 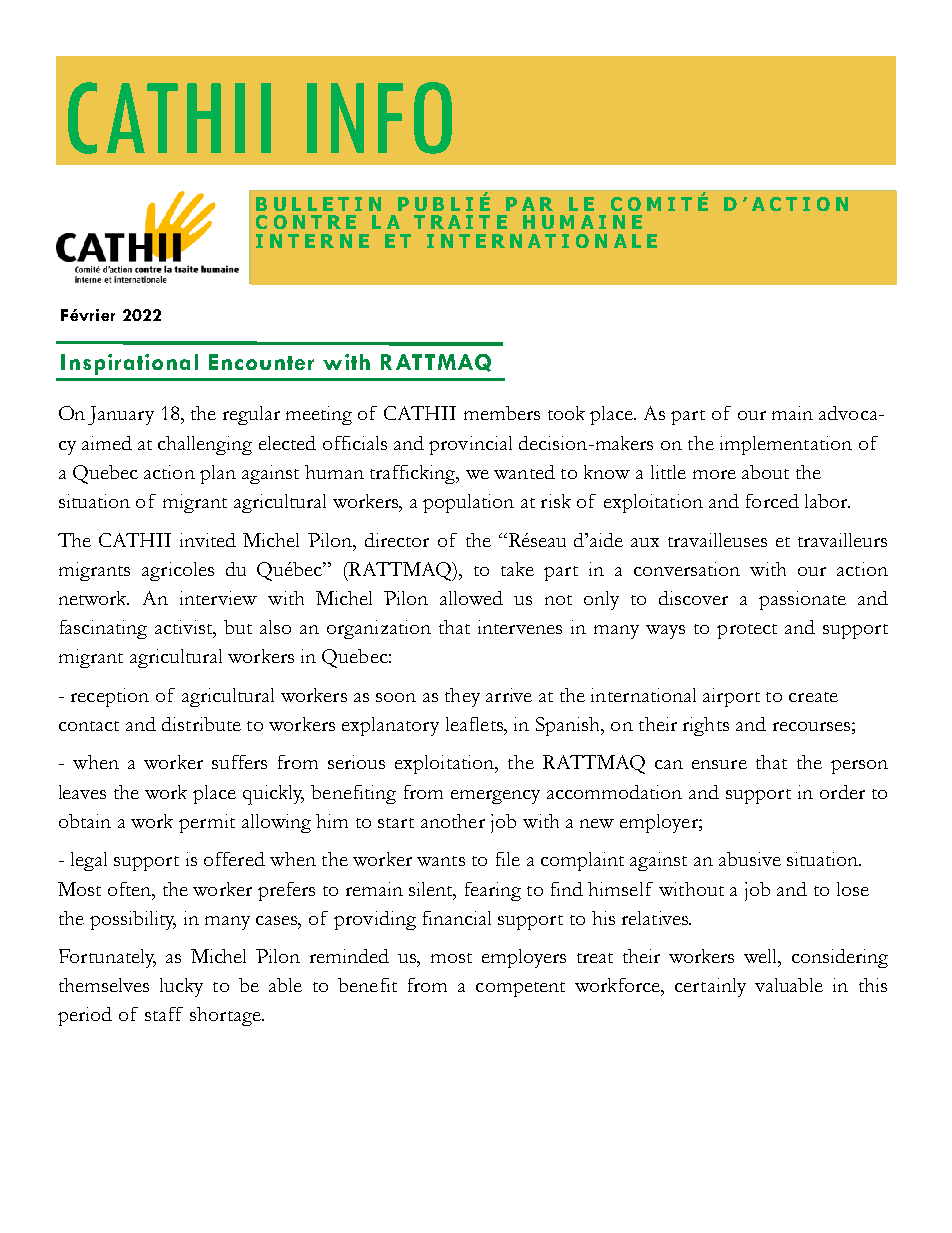 I want to click on Encounter, so click(x=261, y=362).
